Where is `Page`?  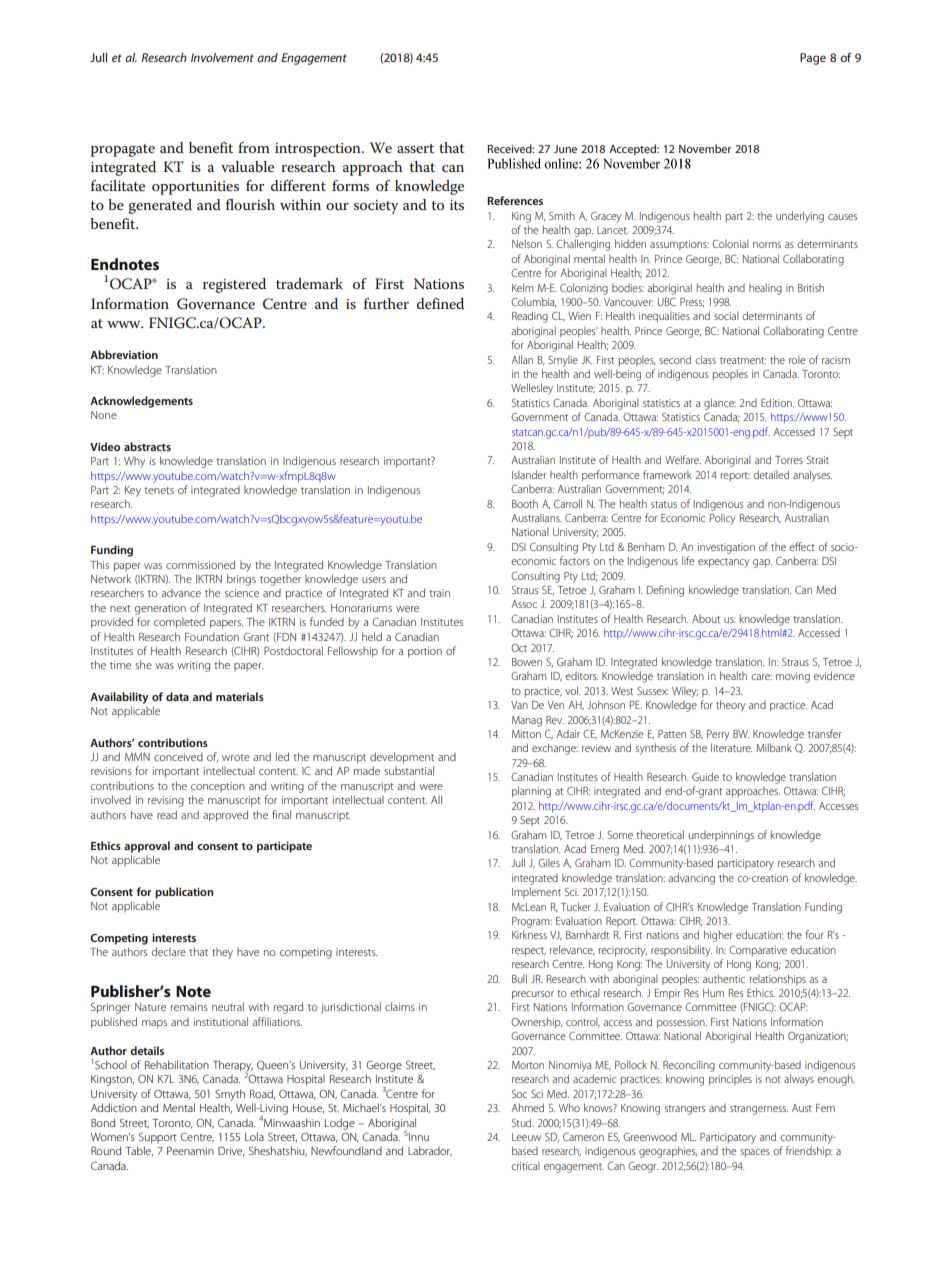
Page is located at coordinates (813, 59).
